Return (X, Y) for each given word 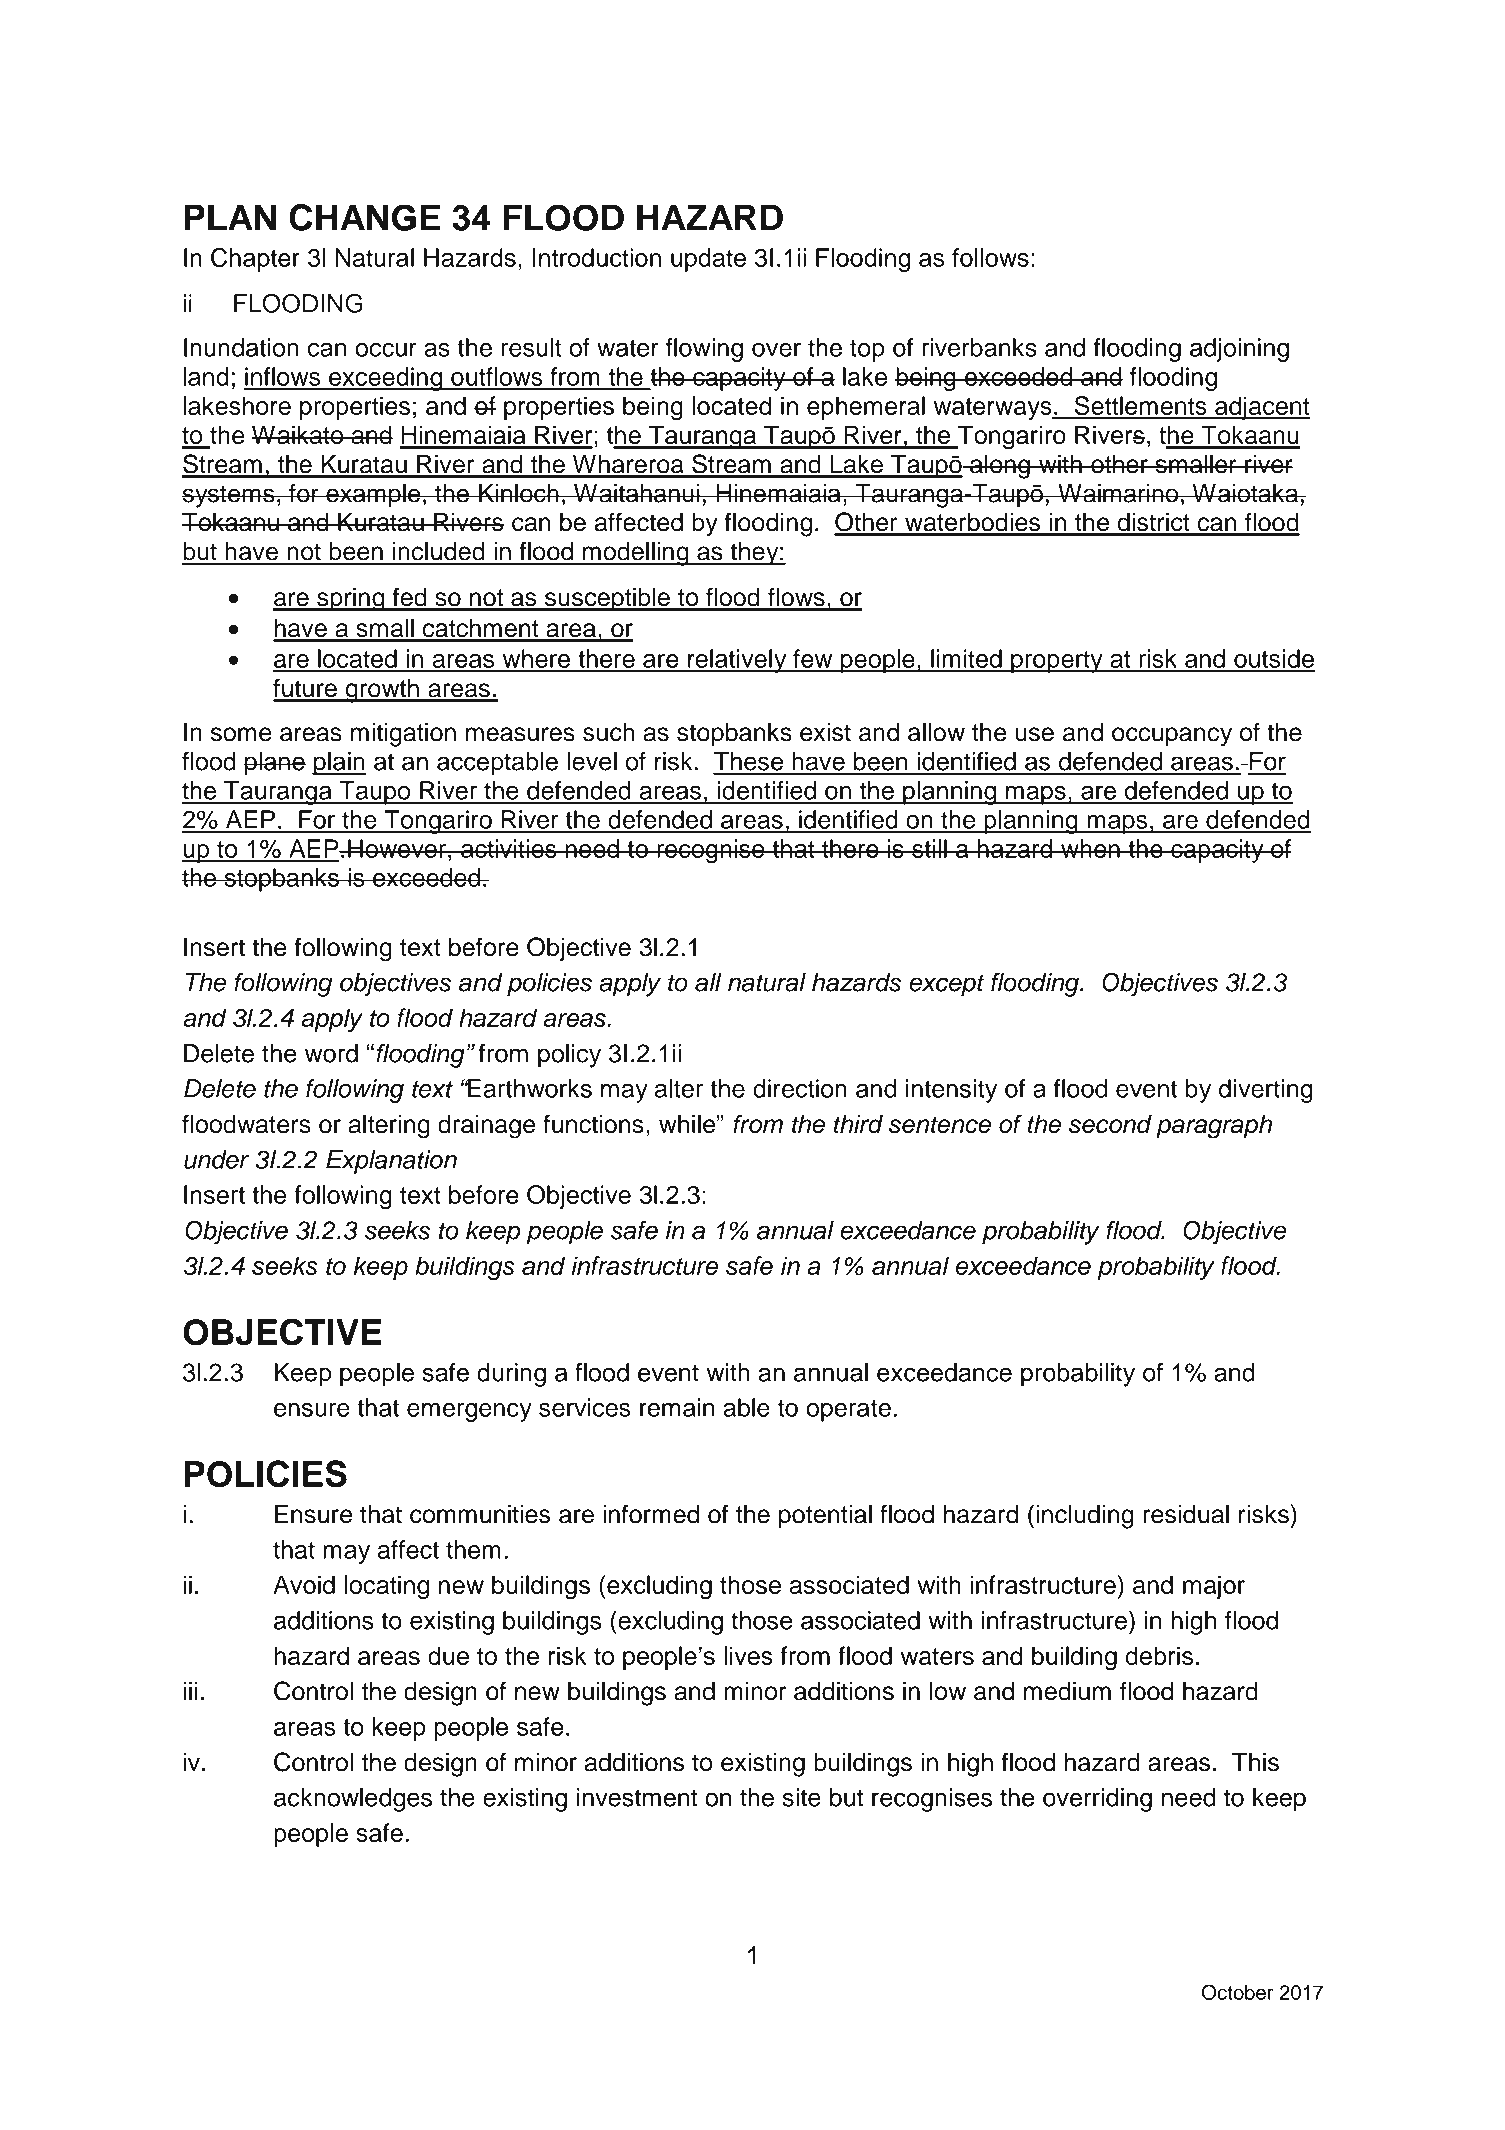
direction (800, 1088)
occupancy (1172, 737)
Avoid (304, 1584)
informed (651, 1514)
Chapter (255, 260)
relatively (737, 661)
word (331, 1053)
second (1110, 1124)
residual (1186, 1514)
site (802, 1797)
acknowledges (353, 1800)
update (708, 260)
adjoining (1239, 350)
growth (382, 691)
